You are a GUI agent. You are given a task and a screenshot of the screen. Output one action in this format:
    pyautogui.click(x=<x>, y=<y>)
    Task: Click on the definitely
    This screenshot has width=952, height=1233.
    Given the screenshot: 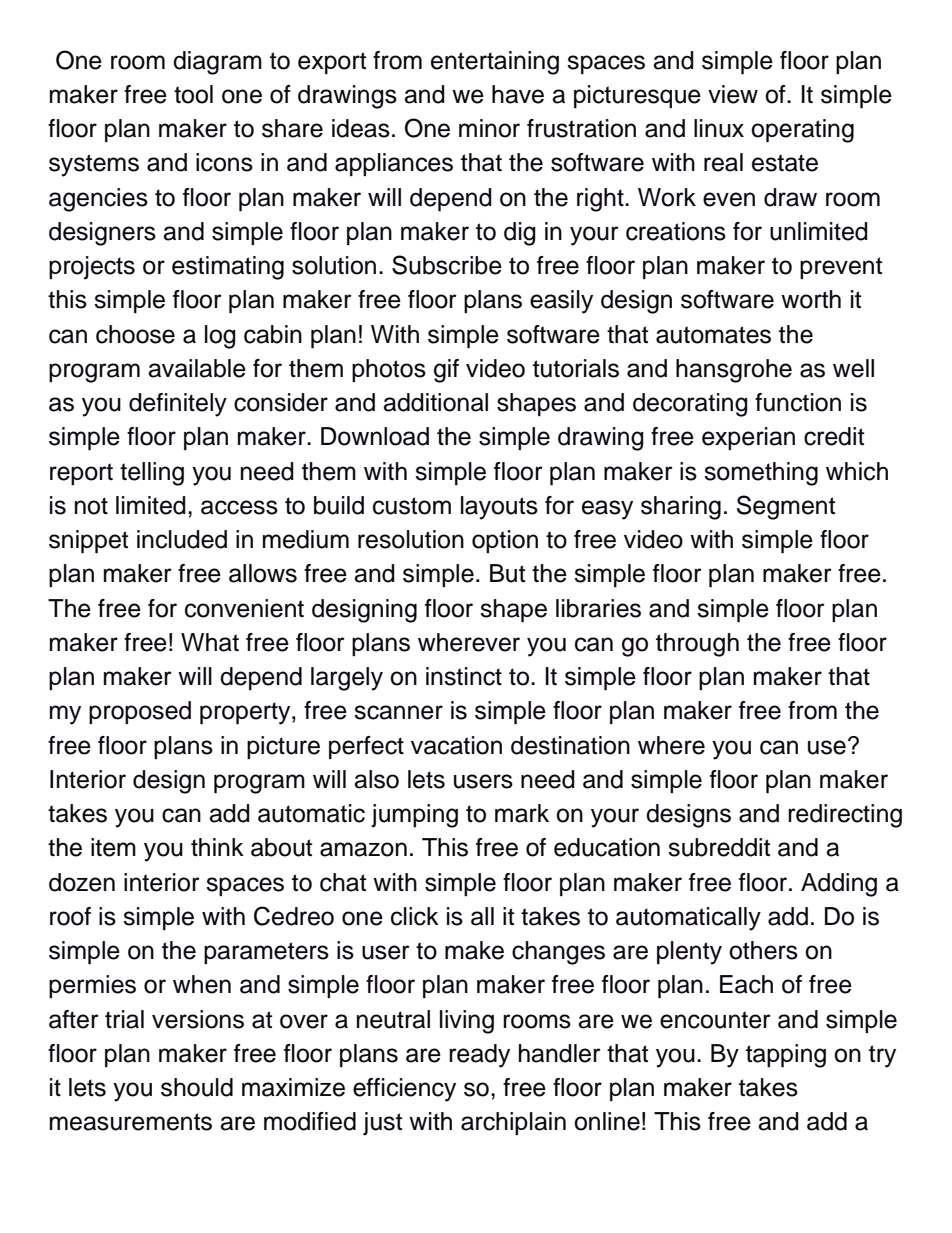 What is the action you would take?
    pyautogui.click(x=178, y=405)
